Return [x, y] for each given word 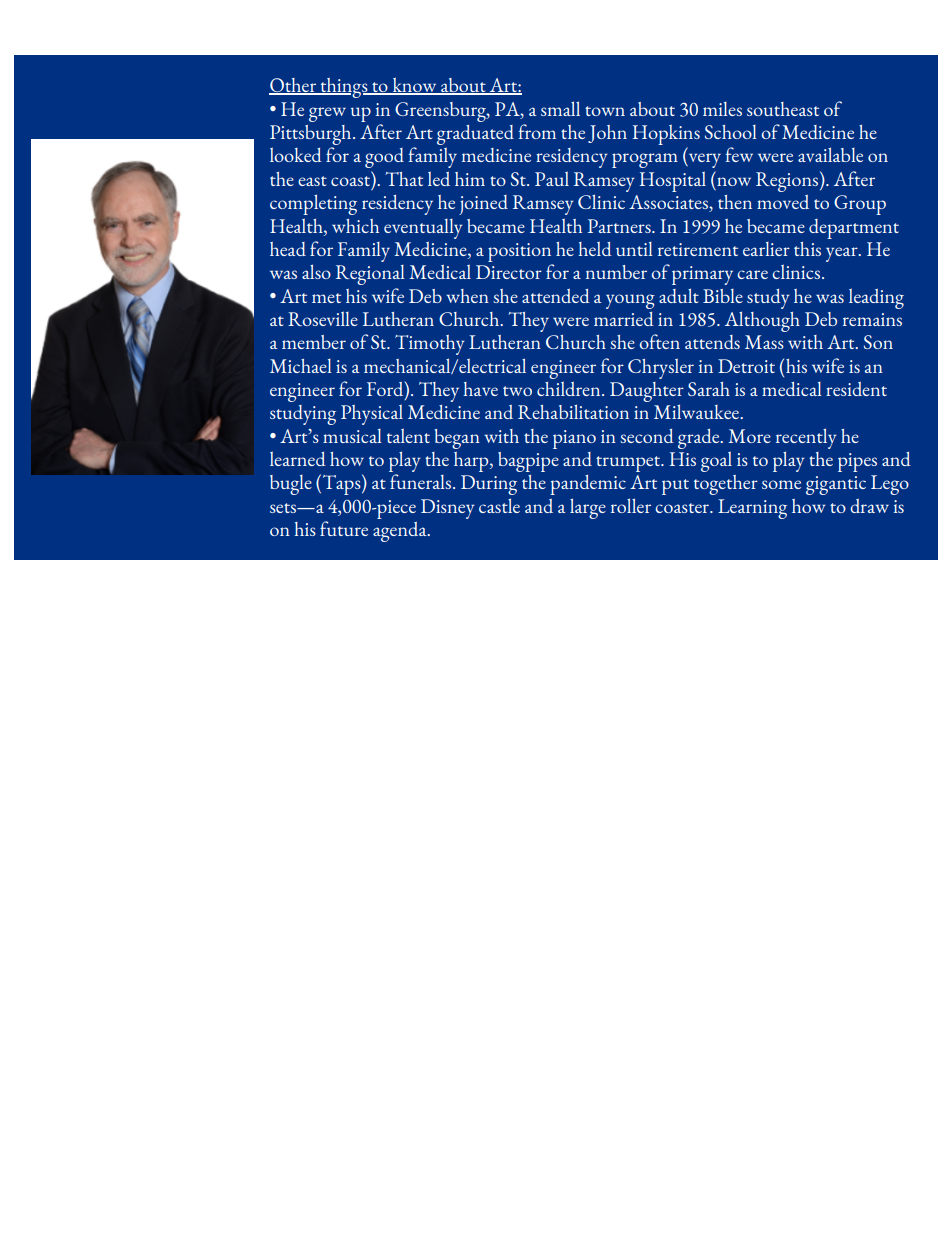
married [624, 319]
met [326, 298]
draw [869, 506]
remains [872, 319]
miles [722, 109]
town [605, 111]
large [588, 508]
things [344, 88]
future [344, 528]
